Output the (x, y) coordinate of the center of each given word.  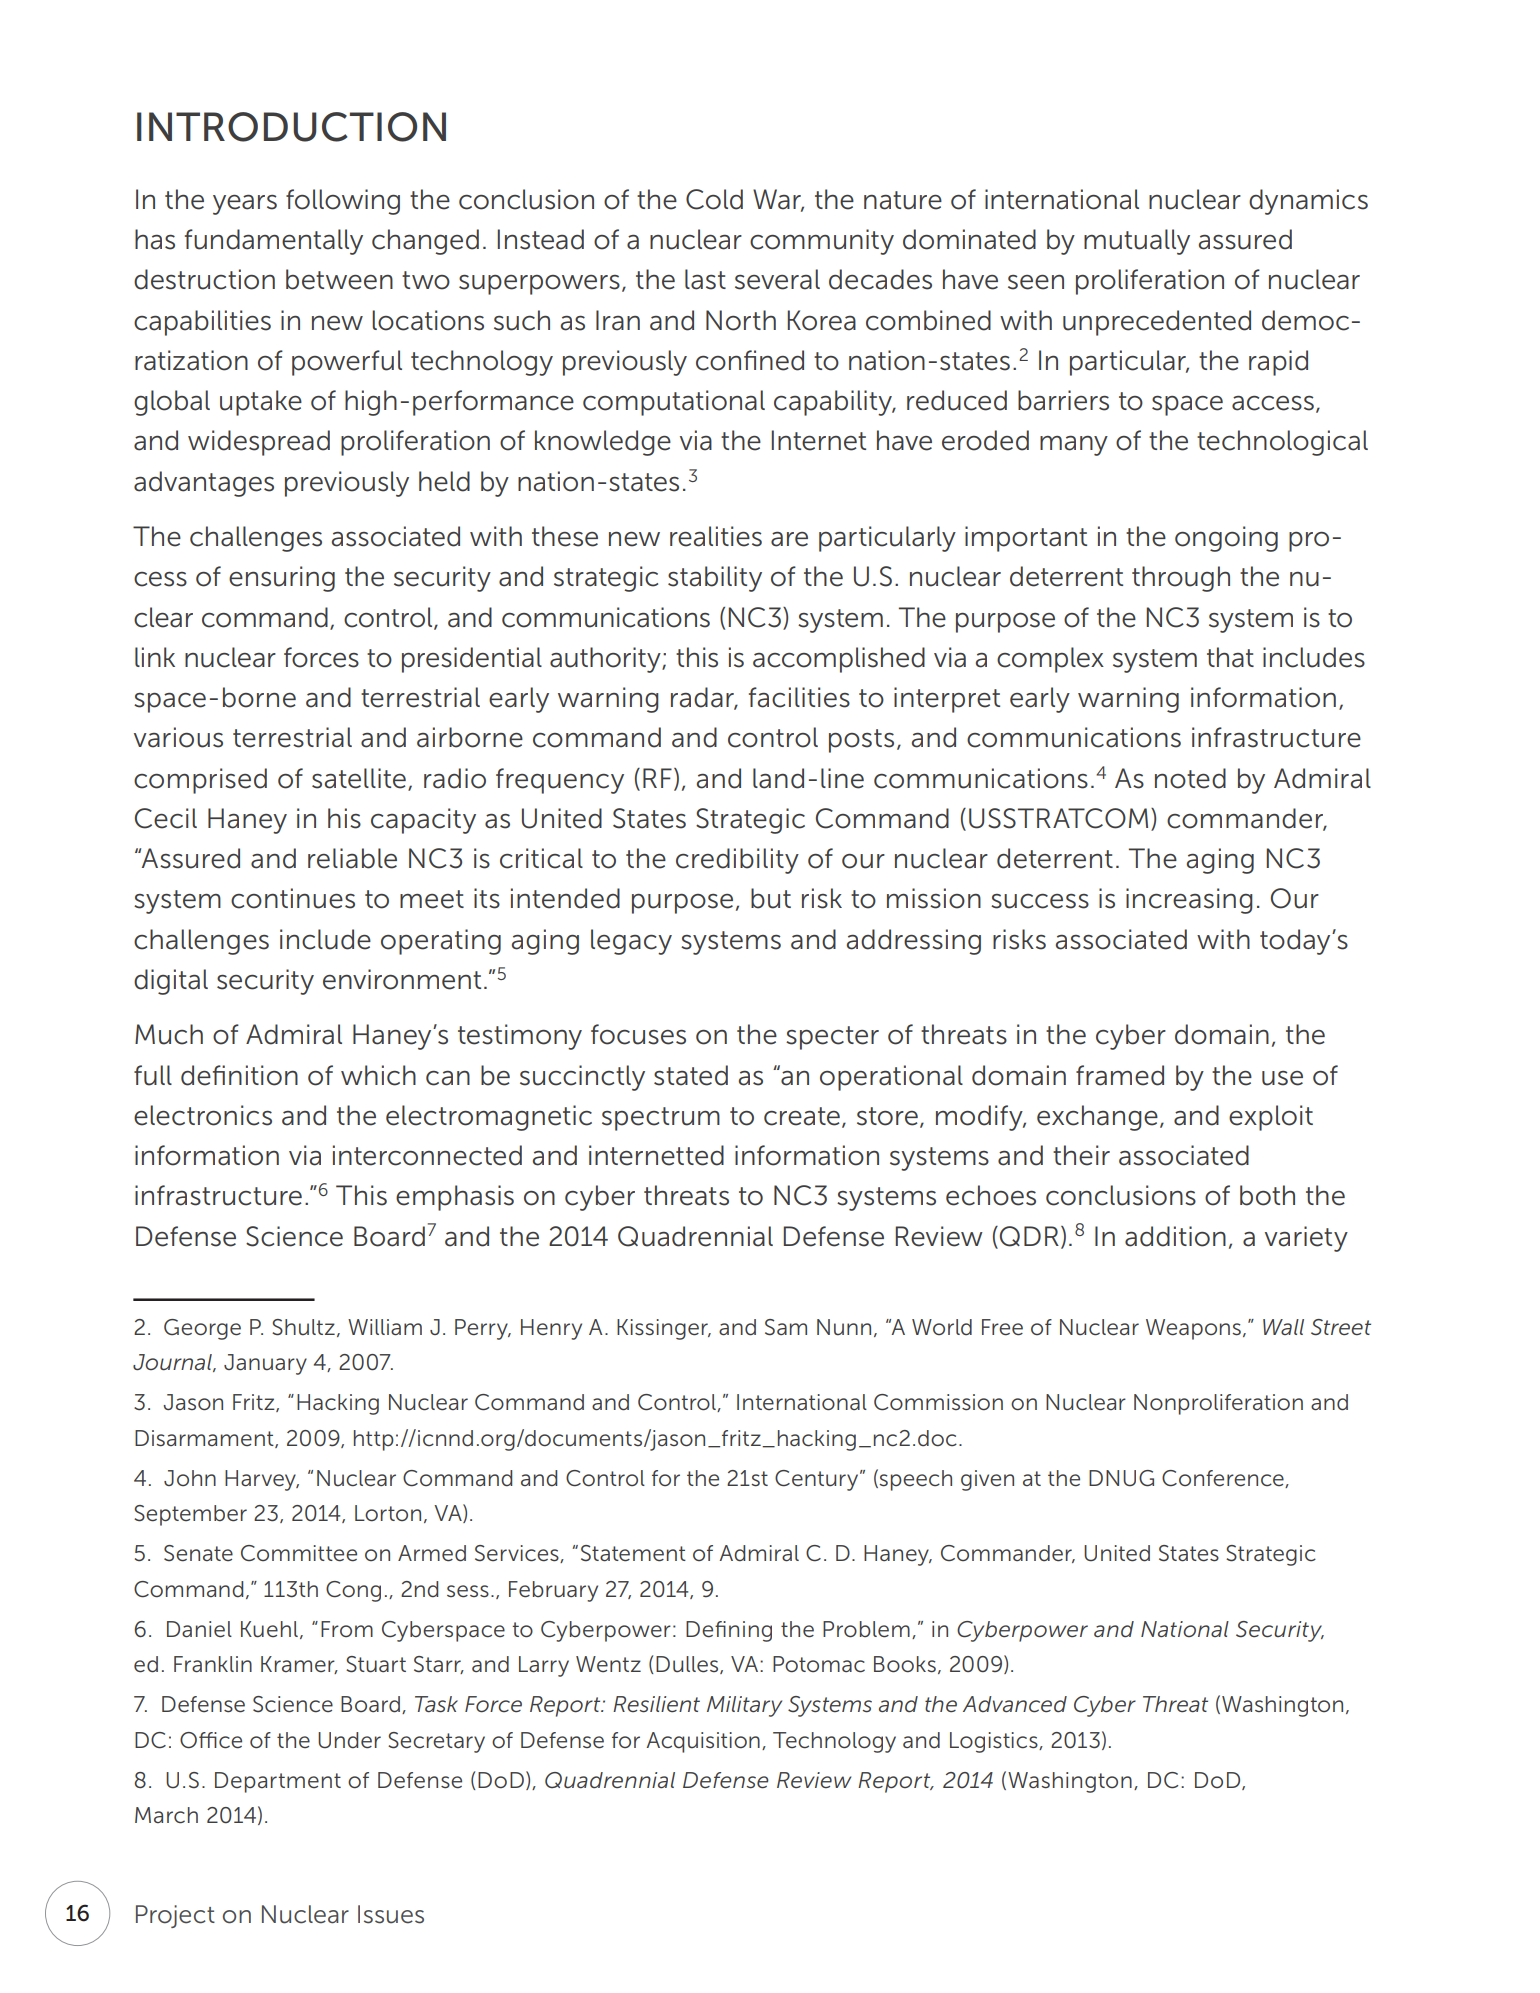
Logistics (995, 1742)
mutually (1137, 242)
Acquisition (703, 1742)
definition (239, 1075)
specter (832, 1038)
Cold (714, 199)
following (343, 202)
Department (278, 1782)
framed (1120, 1075)
